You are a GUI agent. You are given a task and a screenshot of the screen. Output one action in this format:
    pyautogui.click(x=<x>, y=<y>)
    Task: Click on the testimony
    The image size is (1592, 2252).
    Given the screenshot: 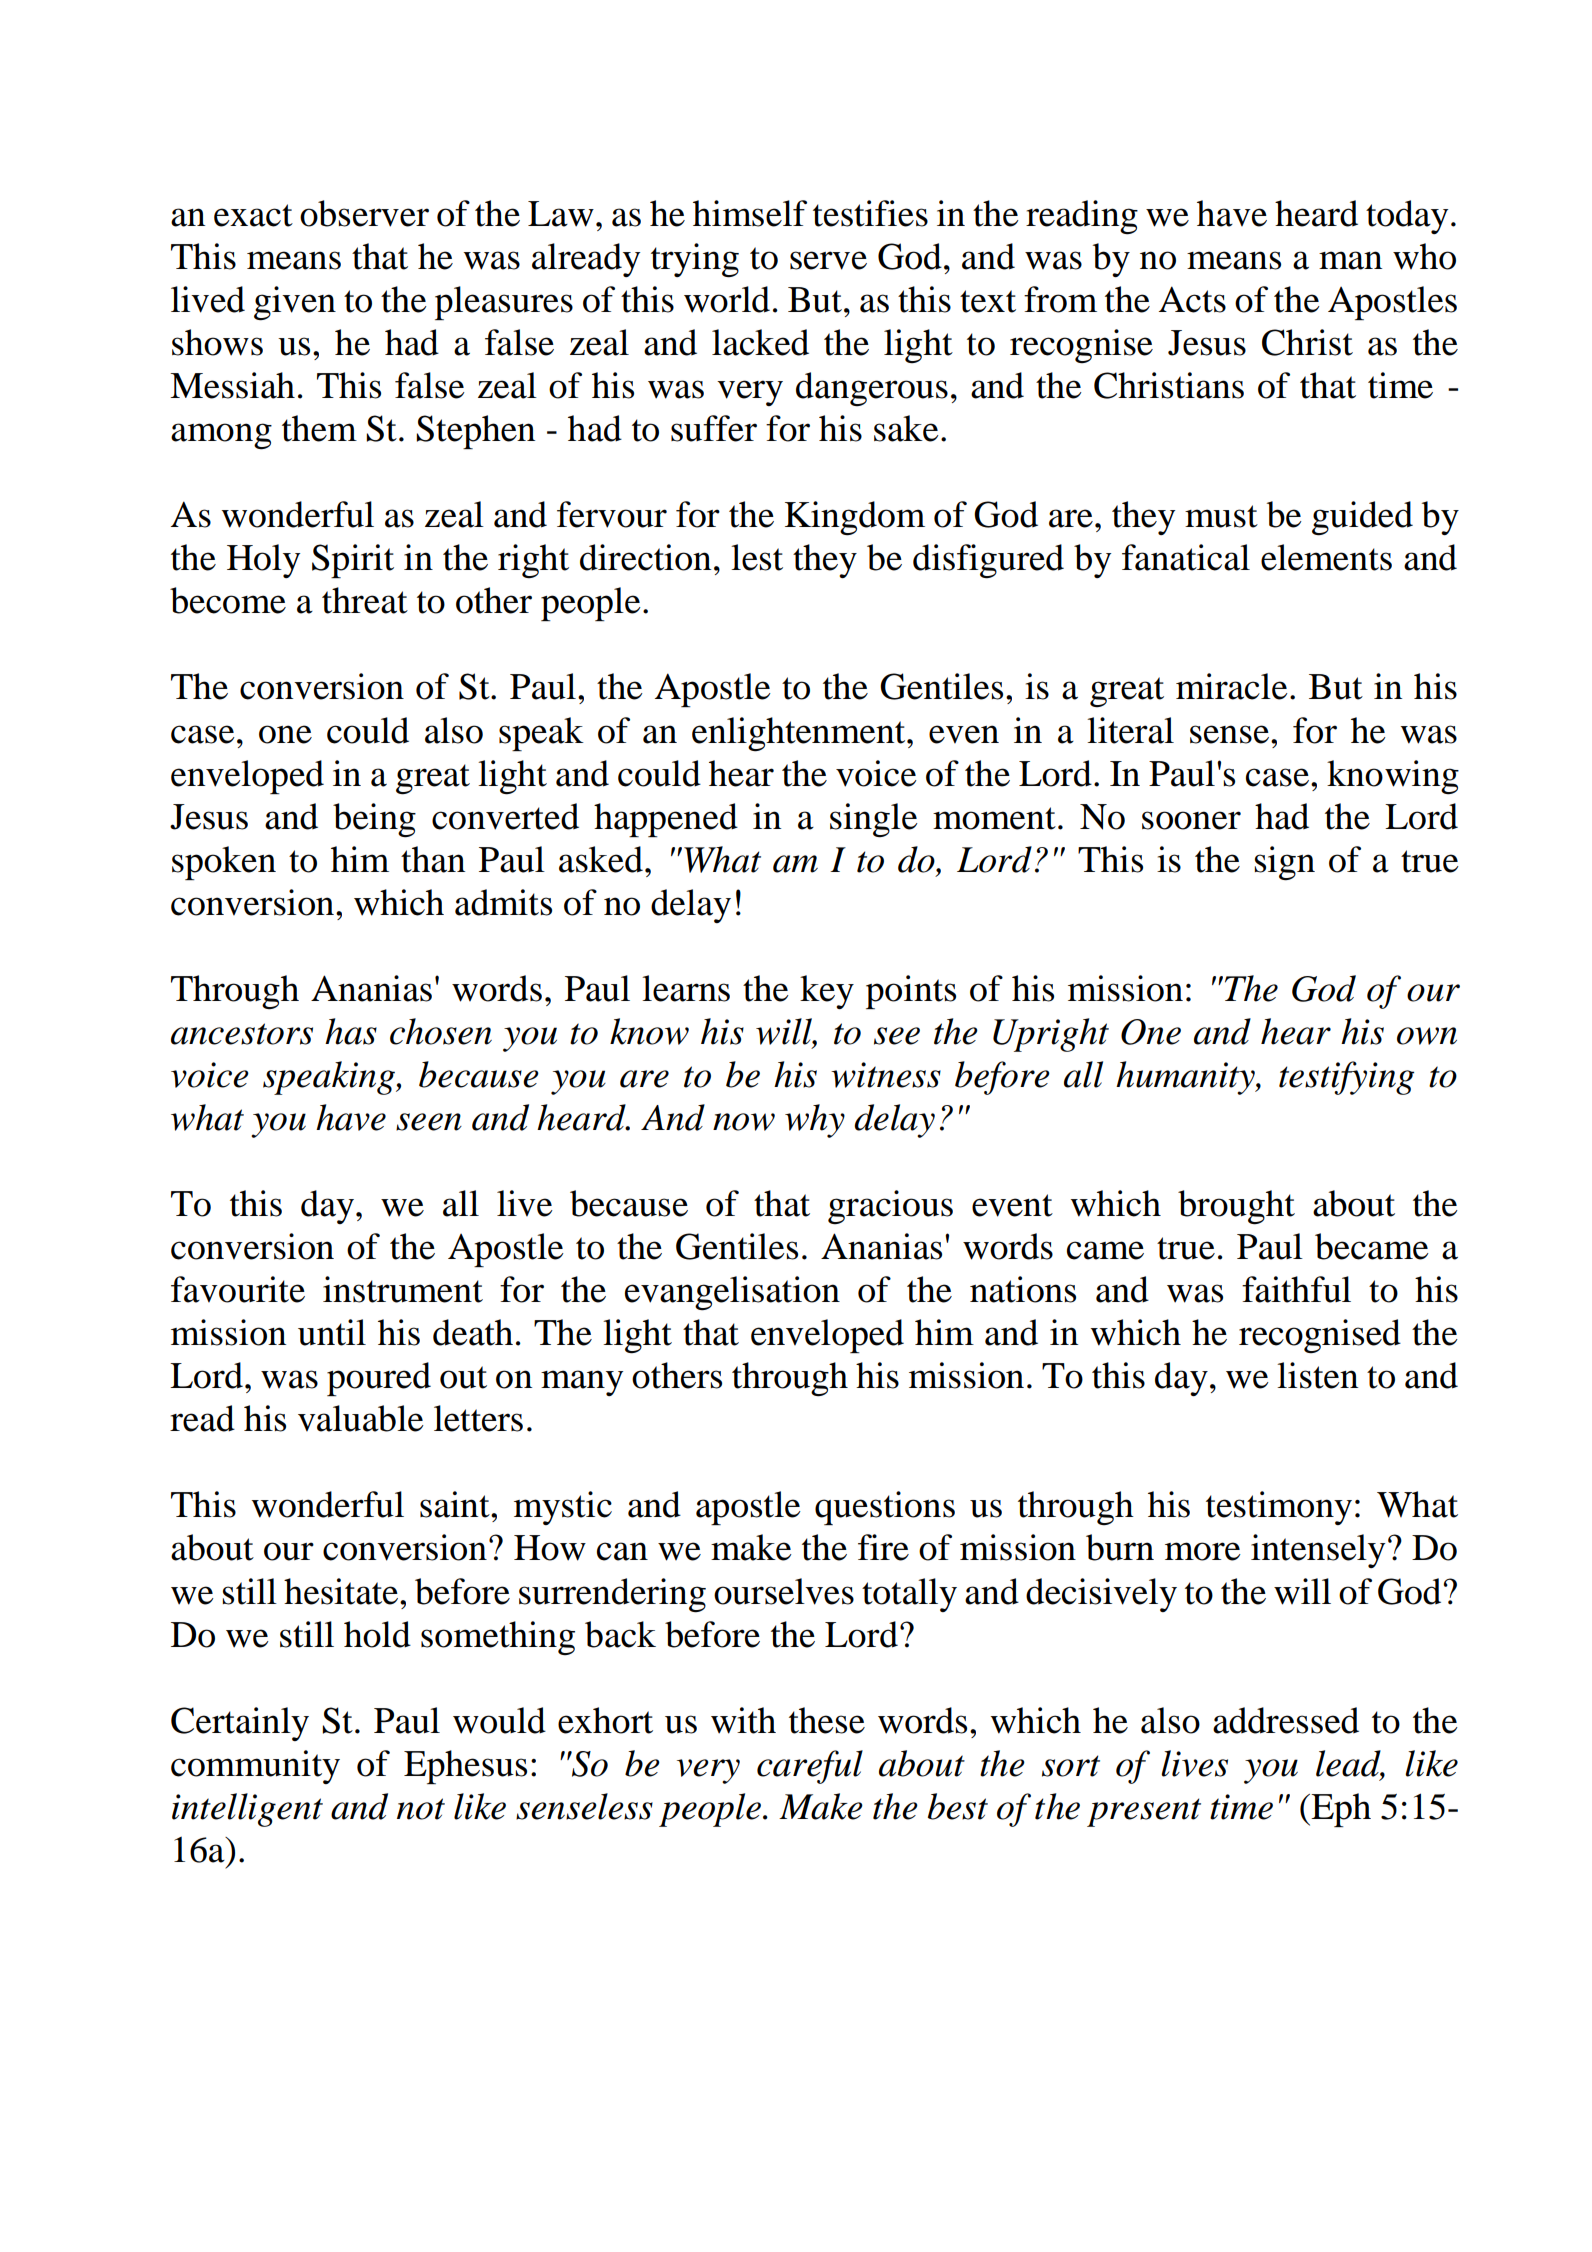 What is the action you would take?
    pyautogui.click(x=1279, y=1508)
